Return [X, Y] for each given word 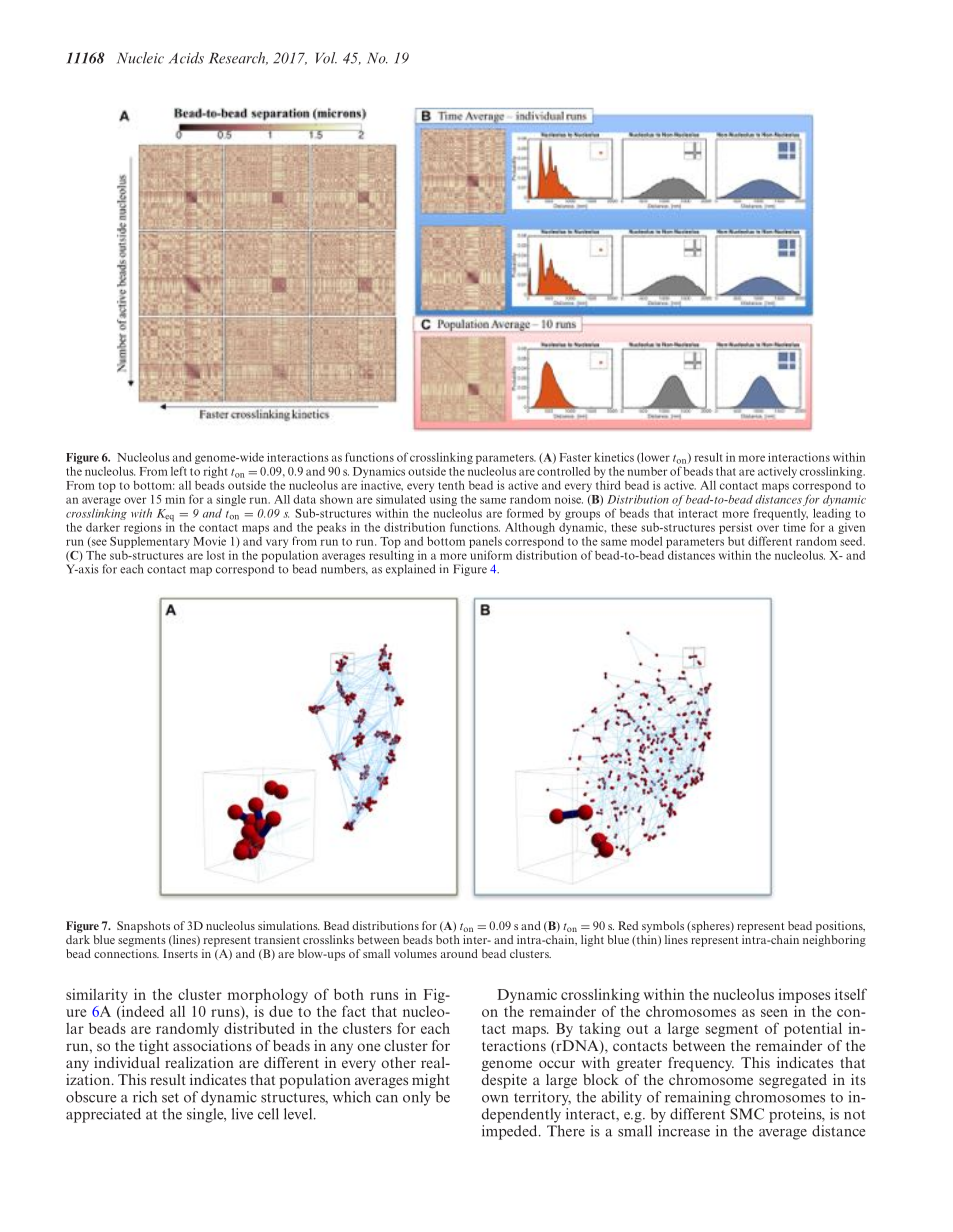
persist [736, 529]
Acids [186, 58]
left [179, 471]
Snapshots [143, 927]
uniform [491, 555]
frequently [780, 515]
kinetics [614, 457]
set [170, 1098]
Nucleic [140, 58]
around [459, 953]
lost [216, 555]
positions [840, 927]
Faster [575, 457]
